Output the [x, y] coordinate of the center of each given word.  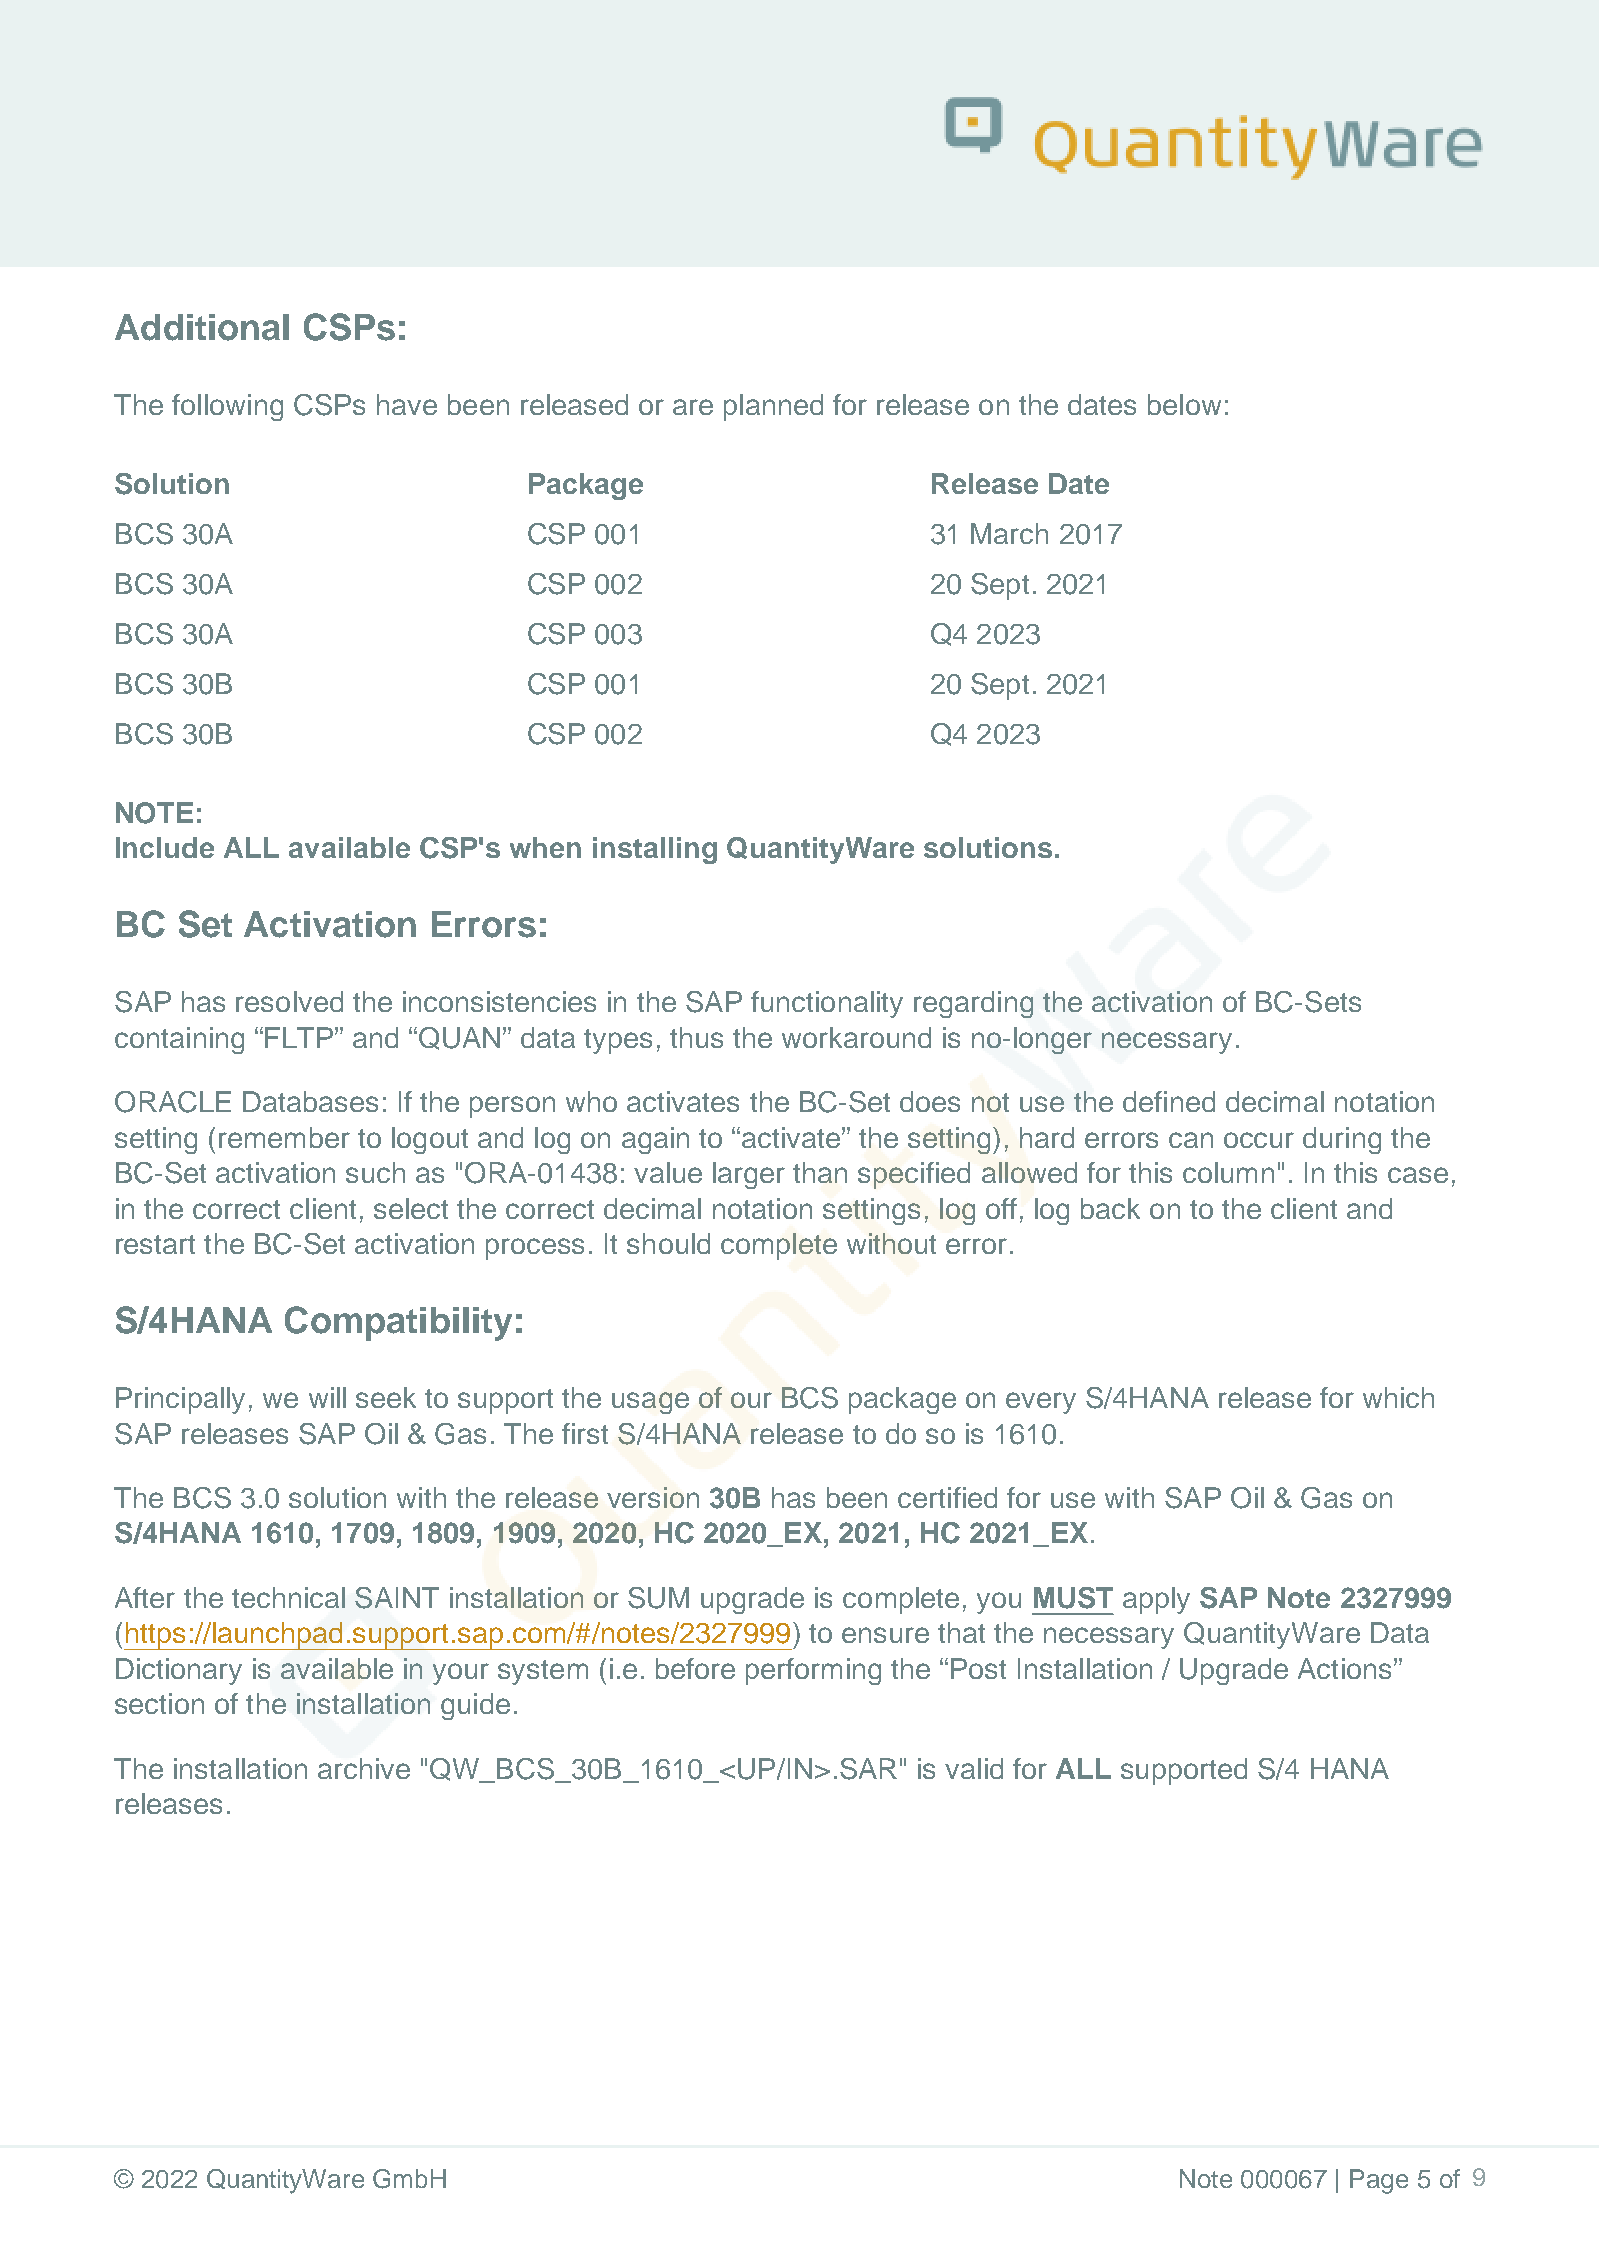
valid [974, 1768]
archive [364, 1768]
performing [813, 1671]
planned [773, 407]
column [1228, 1172]
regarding [973, 1004]
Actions [1344, 1668]
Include [165, 847]
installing [655, 850]
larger [749, 1175]
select [411, 1208]
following [227, 407]
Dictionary [179, 1671]
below [1184, 404]
